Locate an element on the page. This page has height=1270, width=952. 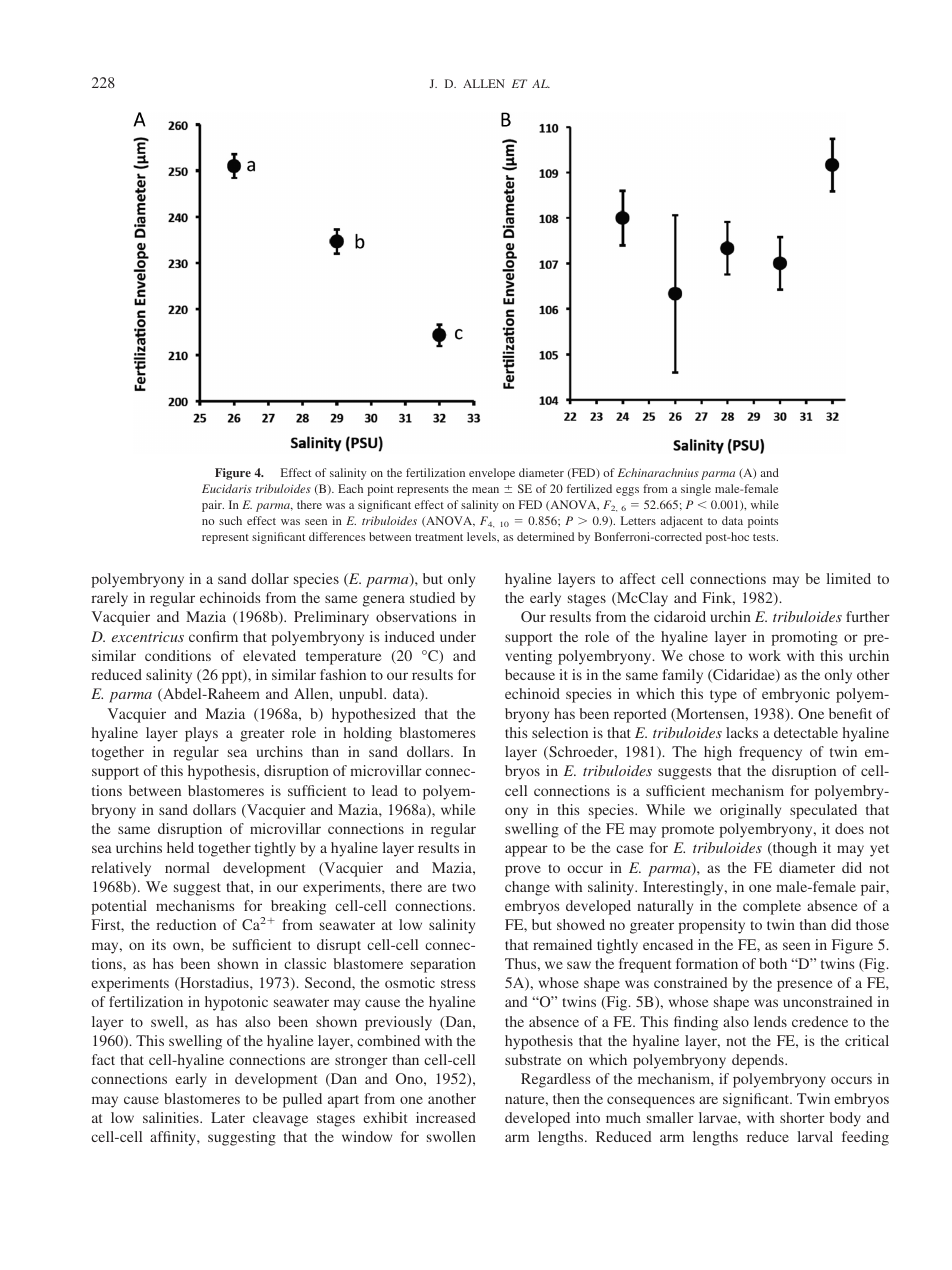
originally is located at coordinates (750, 811).
